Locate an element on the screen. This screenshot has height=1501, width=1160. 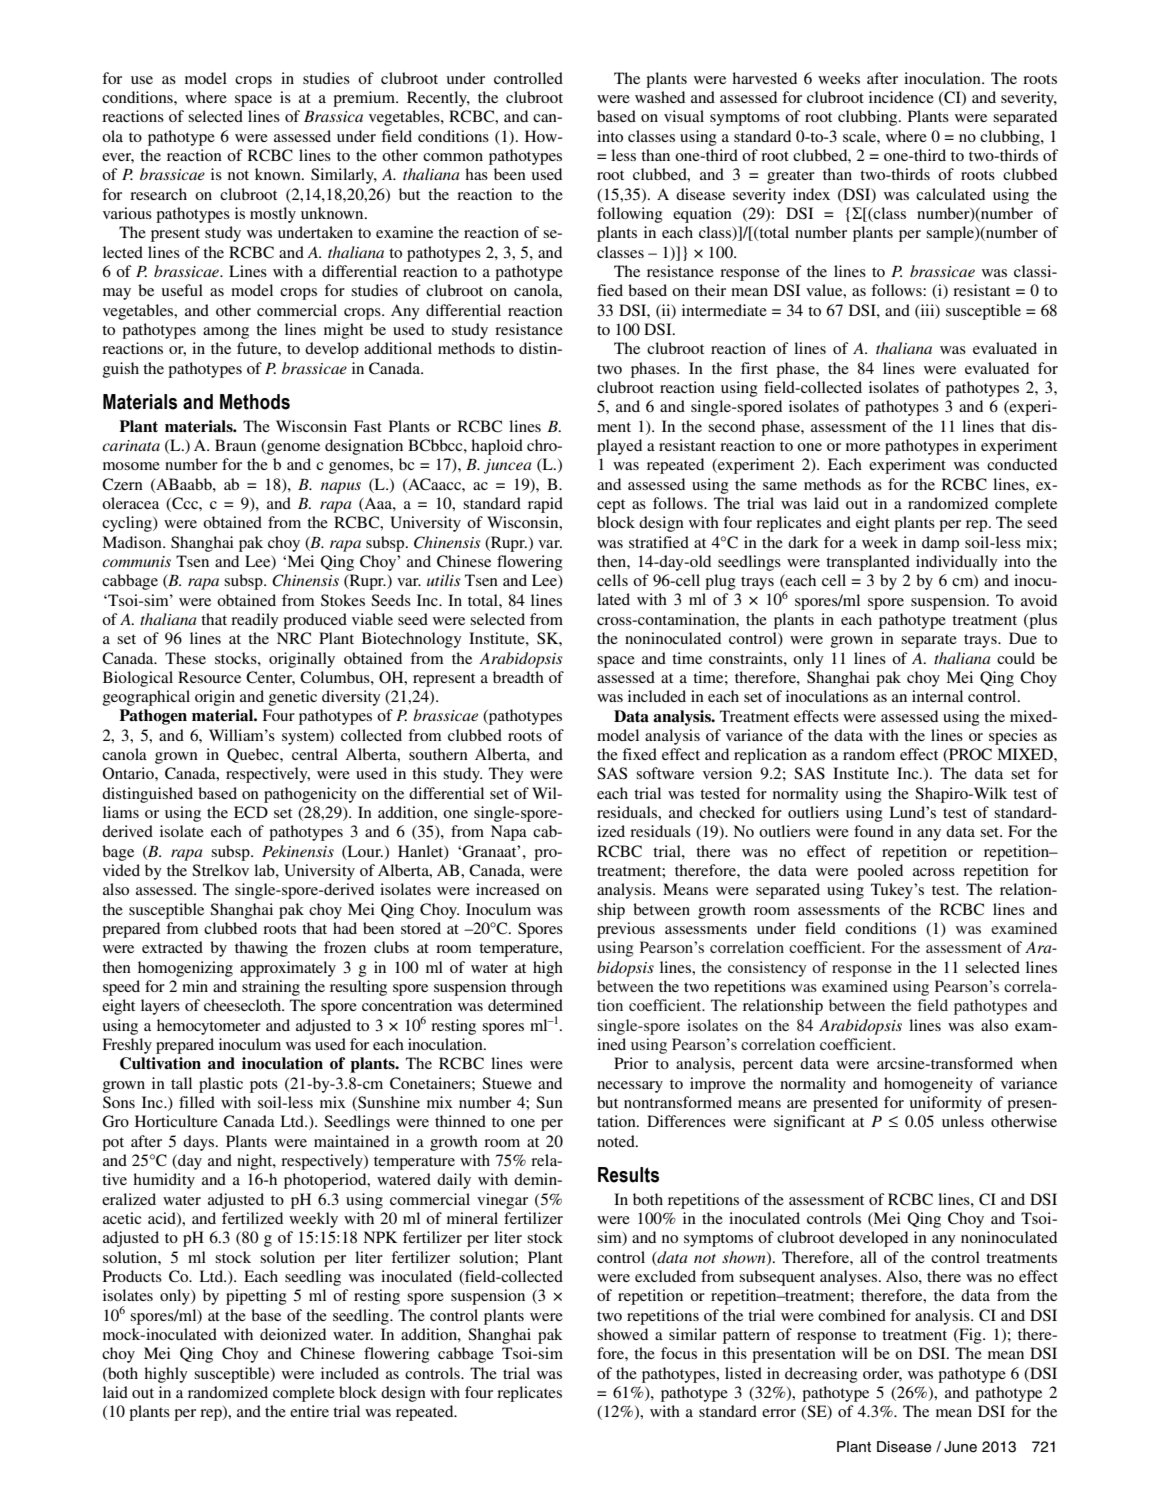
incidence is located at coordinates (901, 97).
